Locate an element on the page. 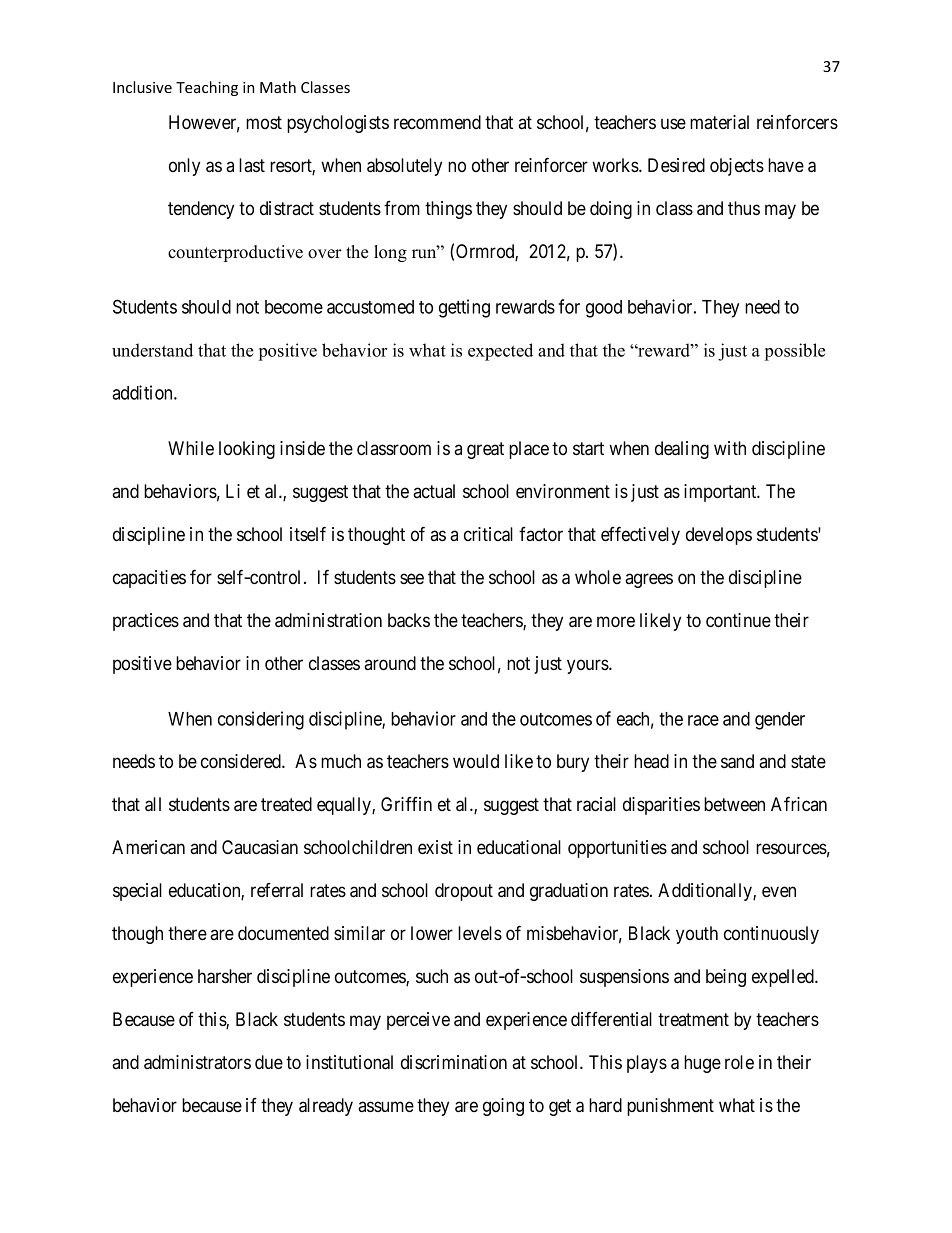 Image resolution: width=952 pixels, height=1233 pixels. recommend is located at coordinates (437, 122).
